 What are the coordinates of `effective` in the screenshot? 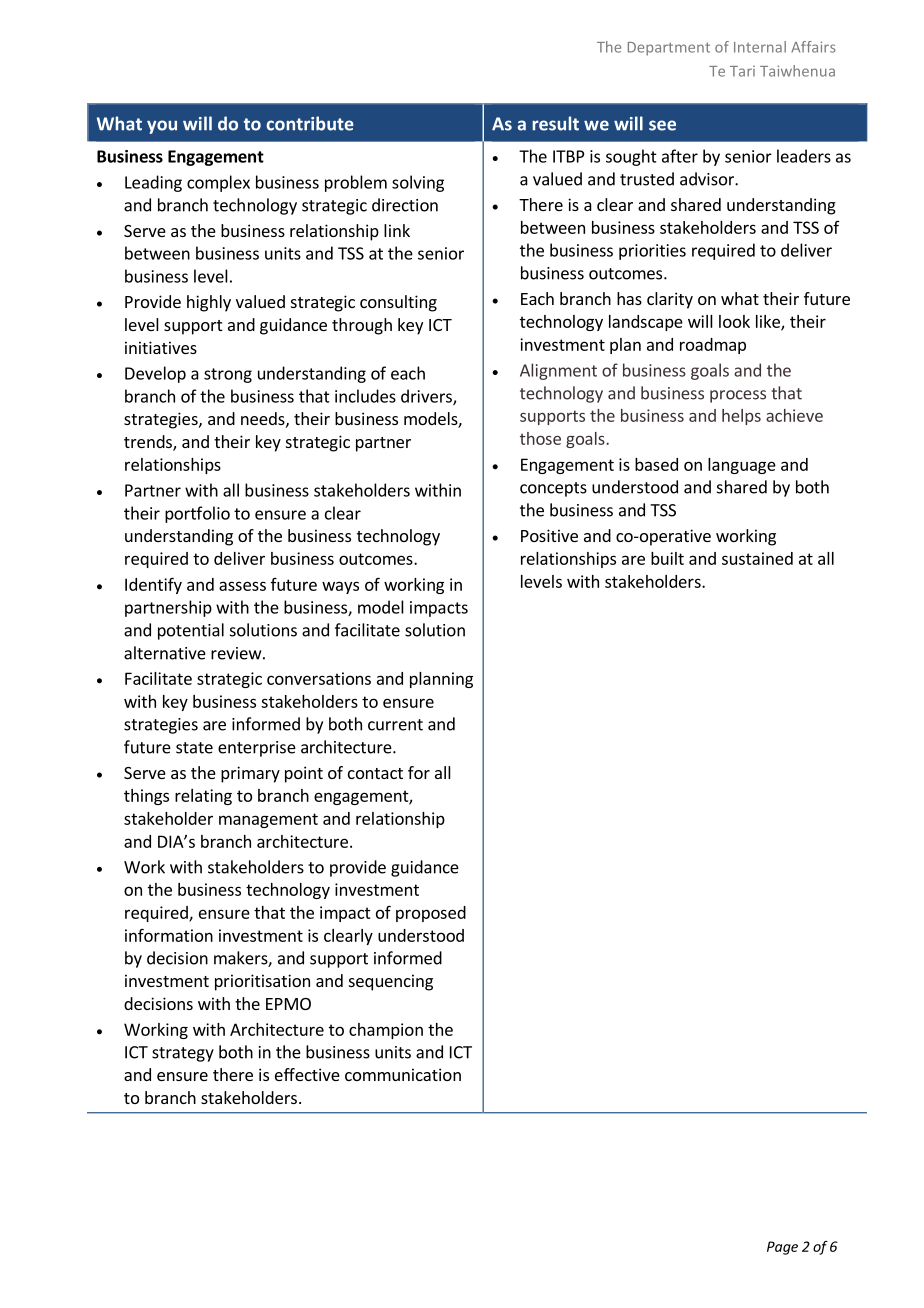 It's located at (307, 1074).
